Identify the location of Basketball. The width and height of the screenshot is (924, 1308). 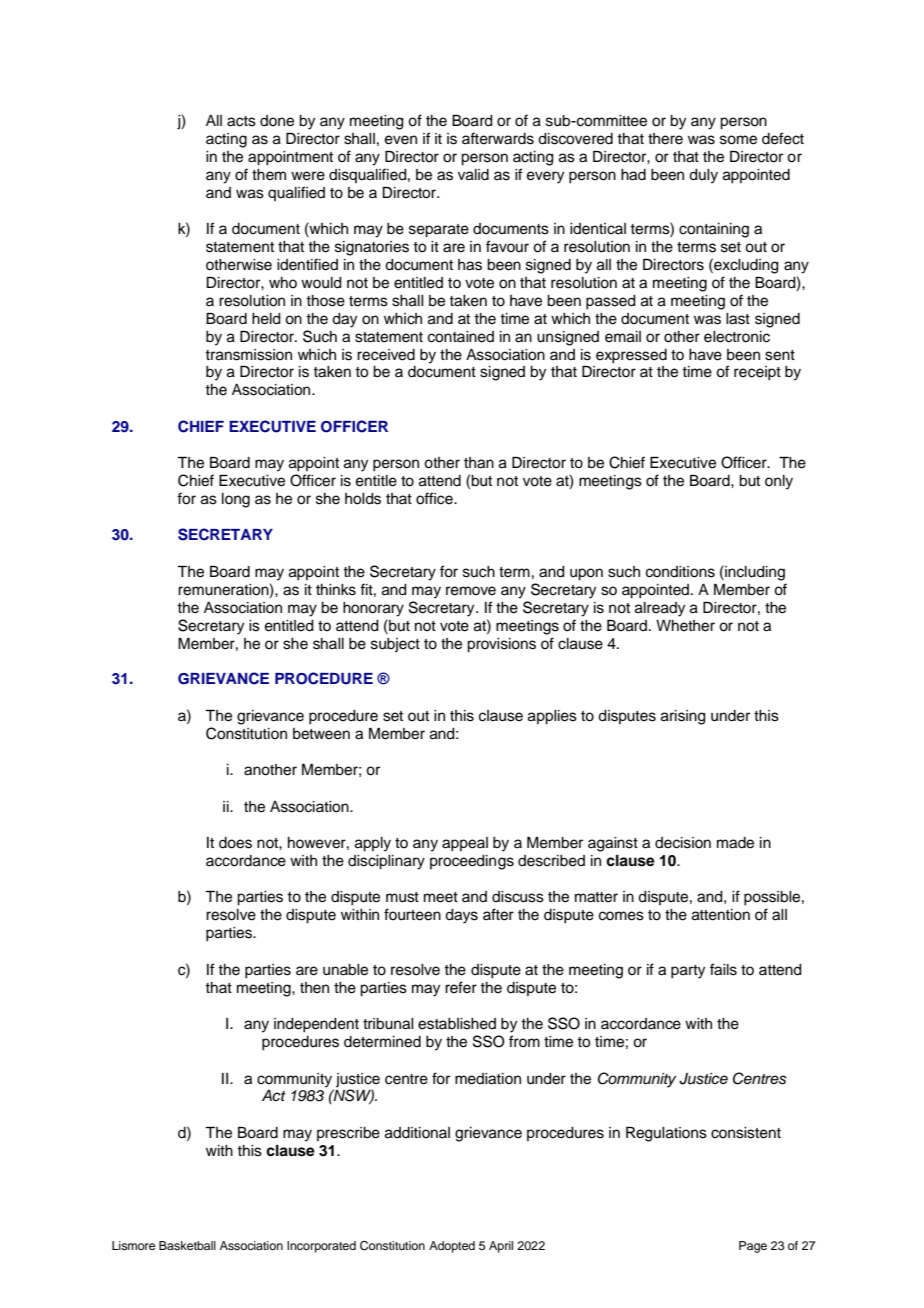
(187, 1245).
